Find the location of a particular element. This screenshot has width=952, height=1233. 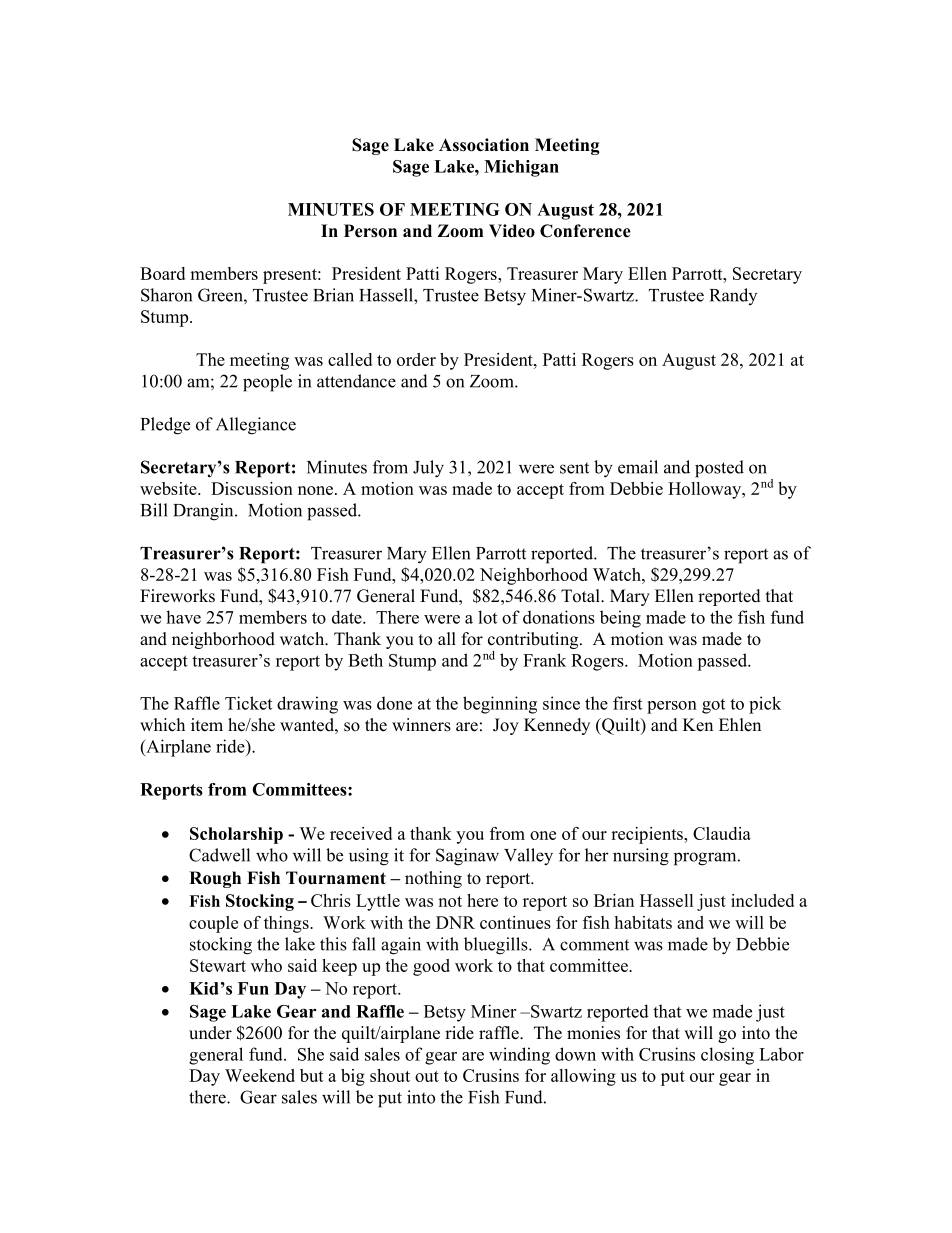

winding is located at coordinates (519, 1056).
